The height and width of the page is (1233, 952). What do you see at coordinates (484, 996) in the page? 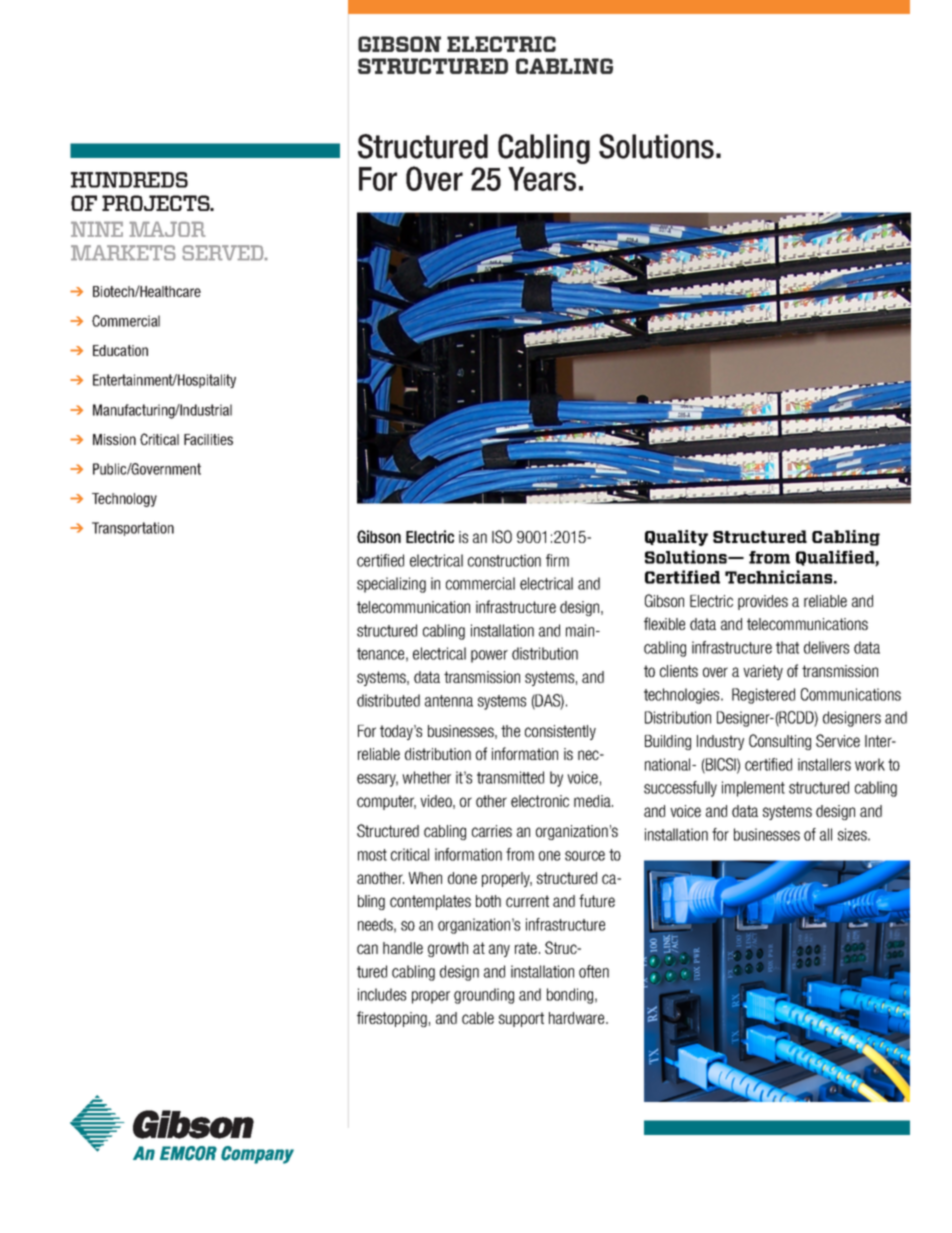
I see `grounding` at bounding box center [484, 996].
